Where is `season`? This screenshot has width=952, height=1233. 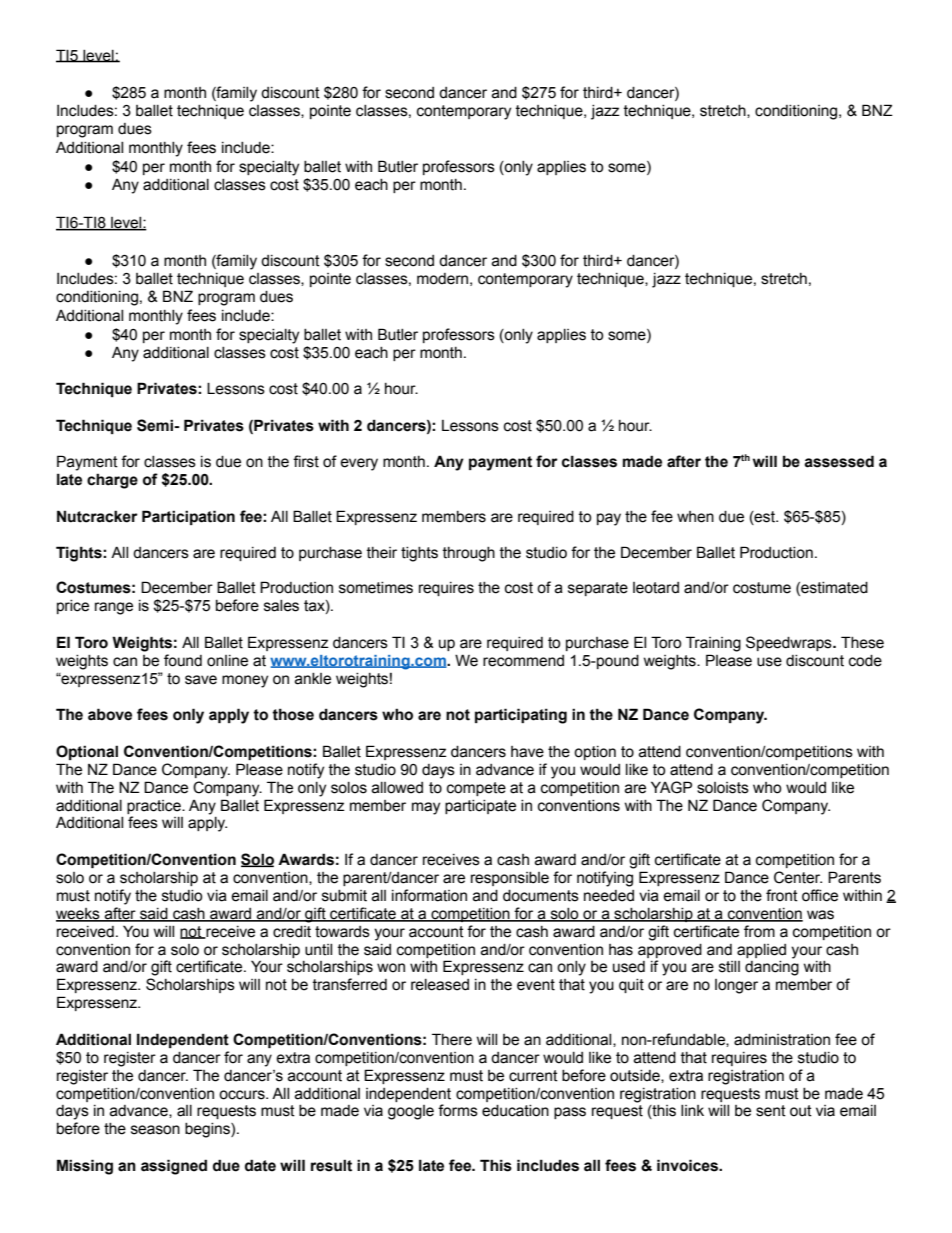
season is located at coordinates (155, 1130).
